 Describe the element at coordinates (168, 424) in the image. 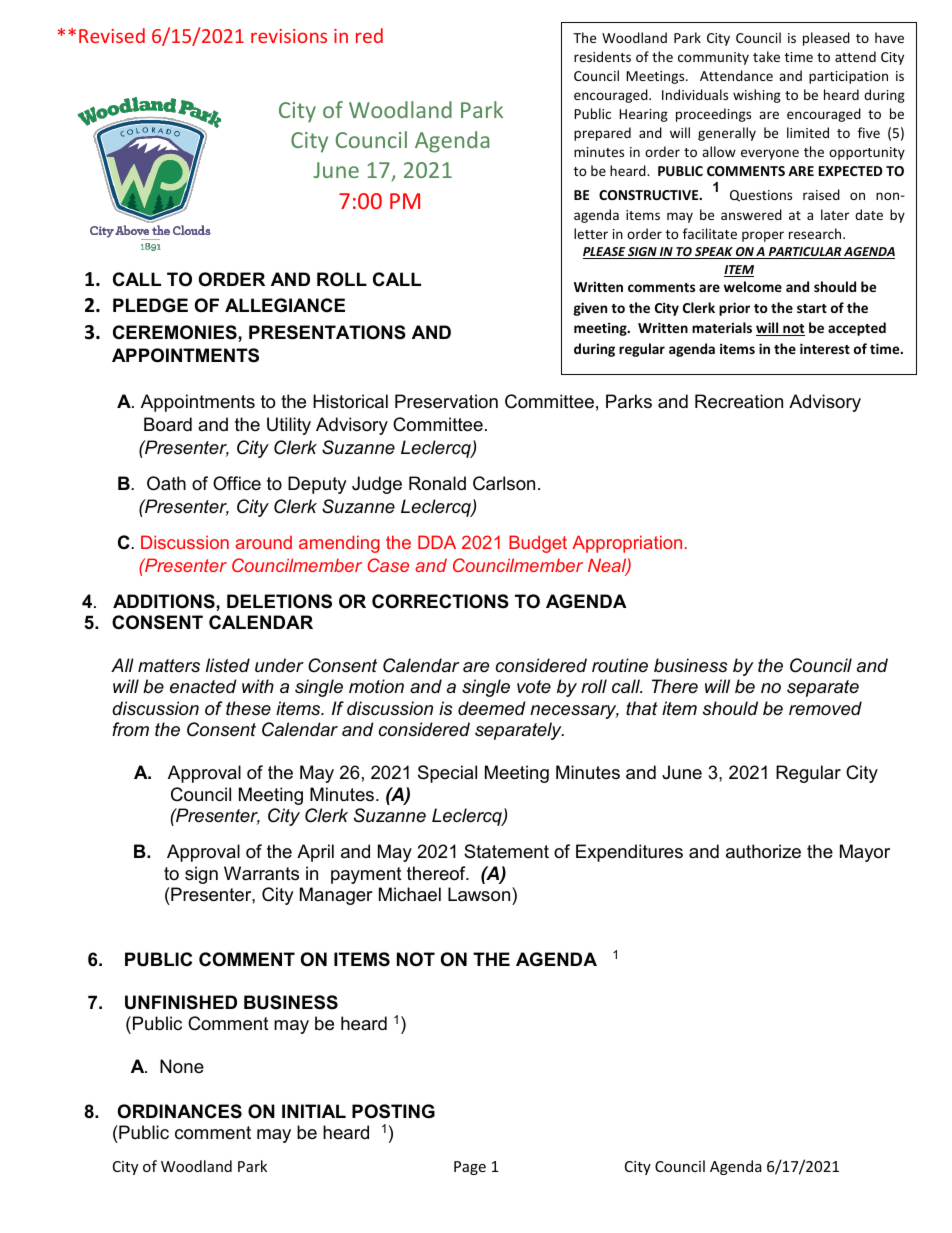

I see `Board` at that location.
